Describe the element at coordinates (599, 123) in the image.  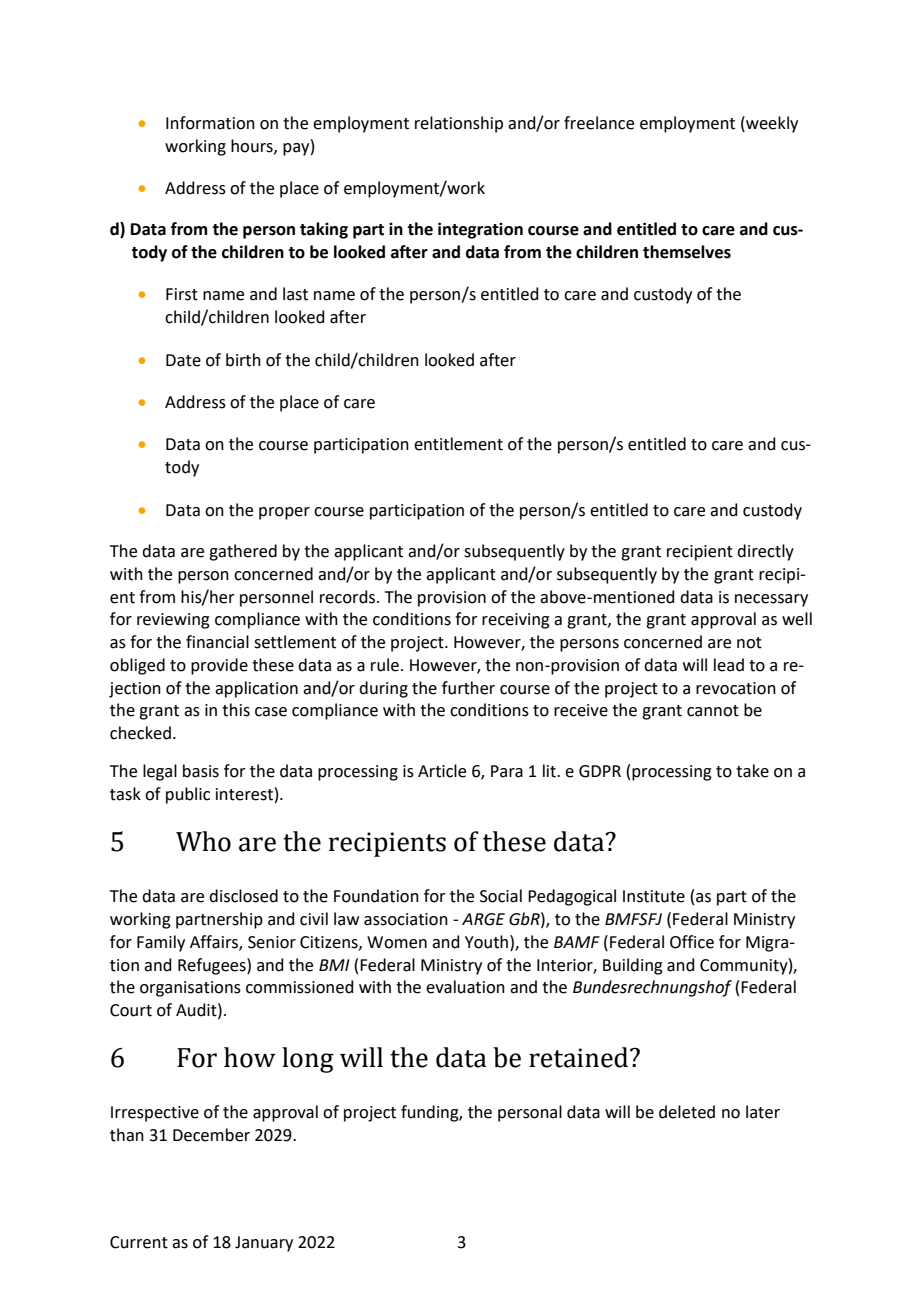
I see `freelance` at that location.
